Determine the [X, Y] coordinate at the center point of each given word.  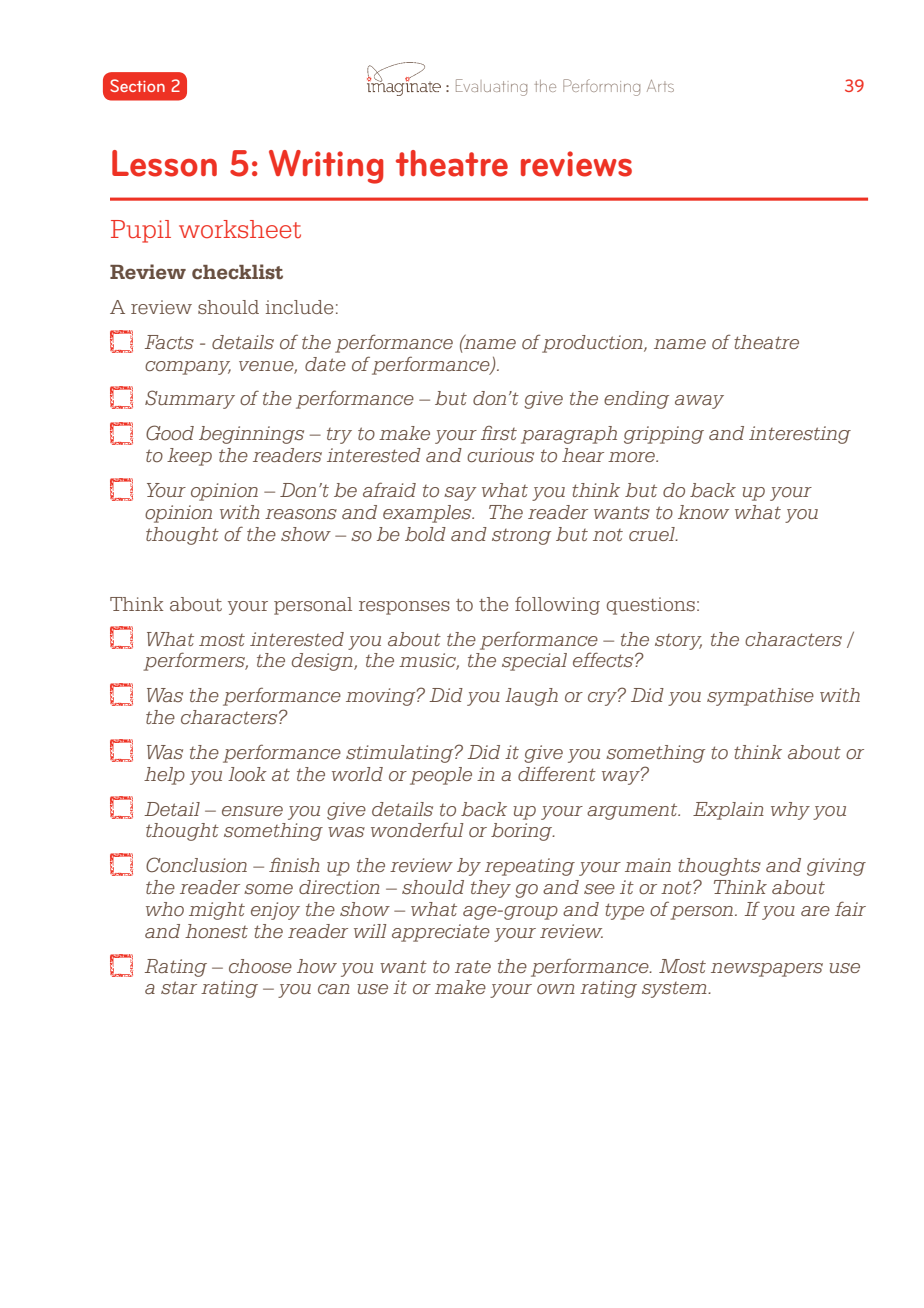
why [790, 811]
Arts [660, 86]
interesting [800, 435]
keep [189, 457]
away [699, 402]
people [441, 776]
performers [195, 661]
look [247, 774]
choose [260, 966]
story [678, 642]
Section [137, 85]
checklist [237, 272]
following [557, 605]
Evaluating [491, 87]
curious [500, 455]
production [593, 344]
